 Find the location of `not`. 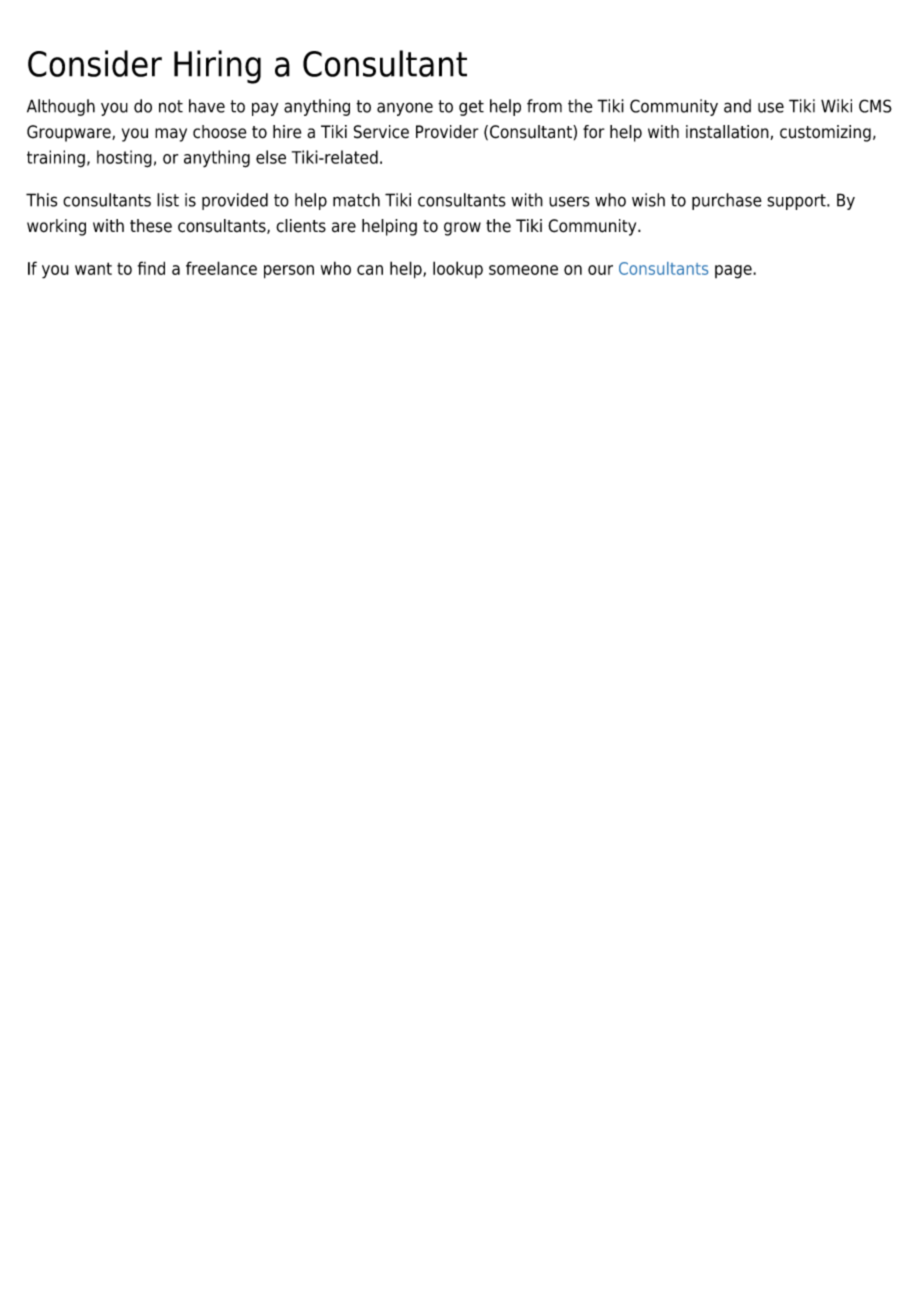

not is located at coordinates (171, 106).
